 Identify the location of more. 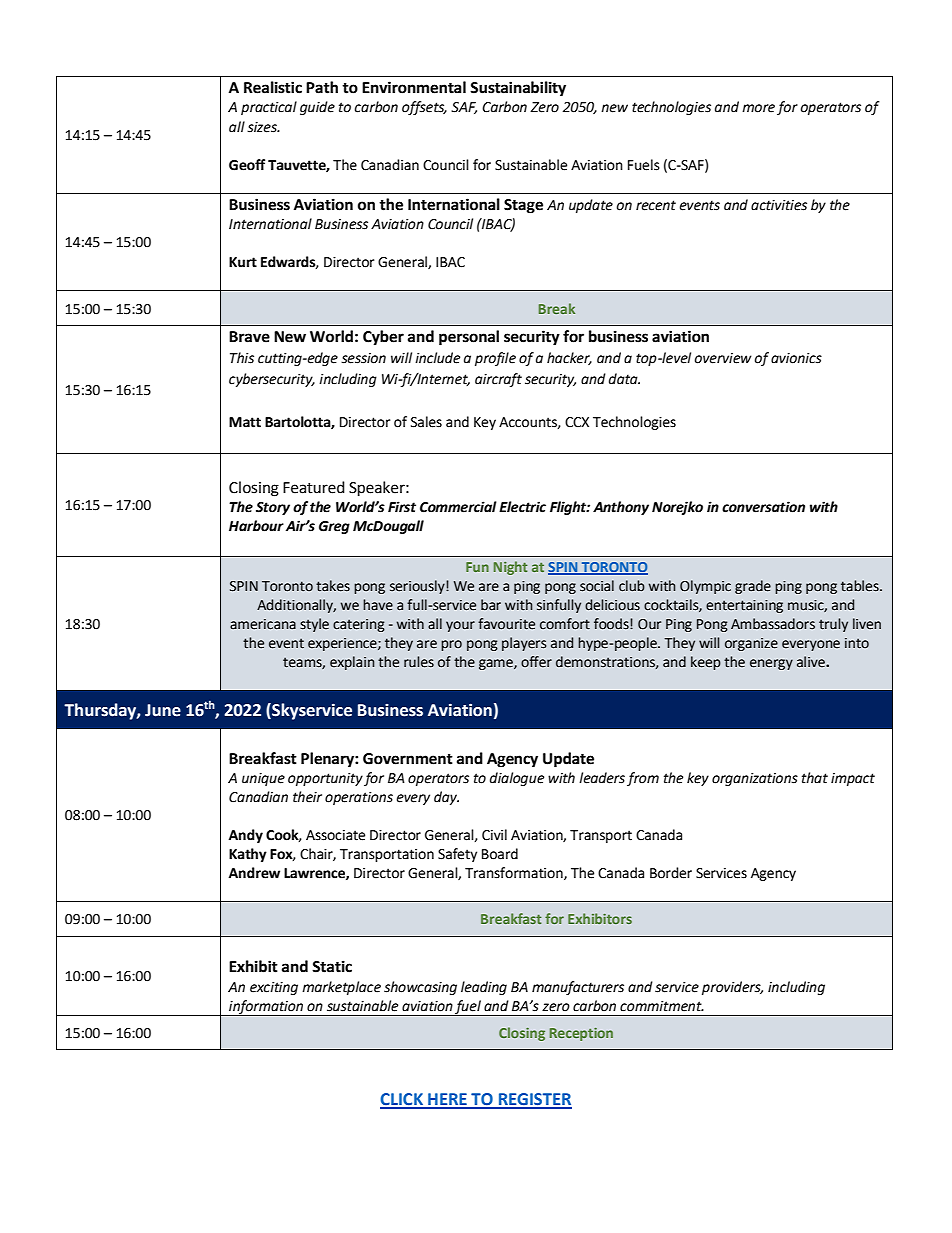
(758, 108).
